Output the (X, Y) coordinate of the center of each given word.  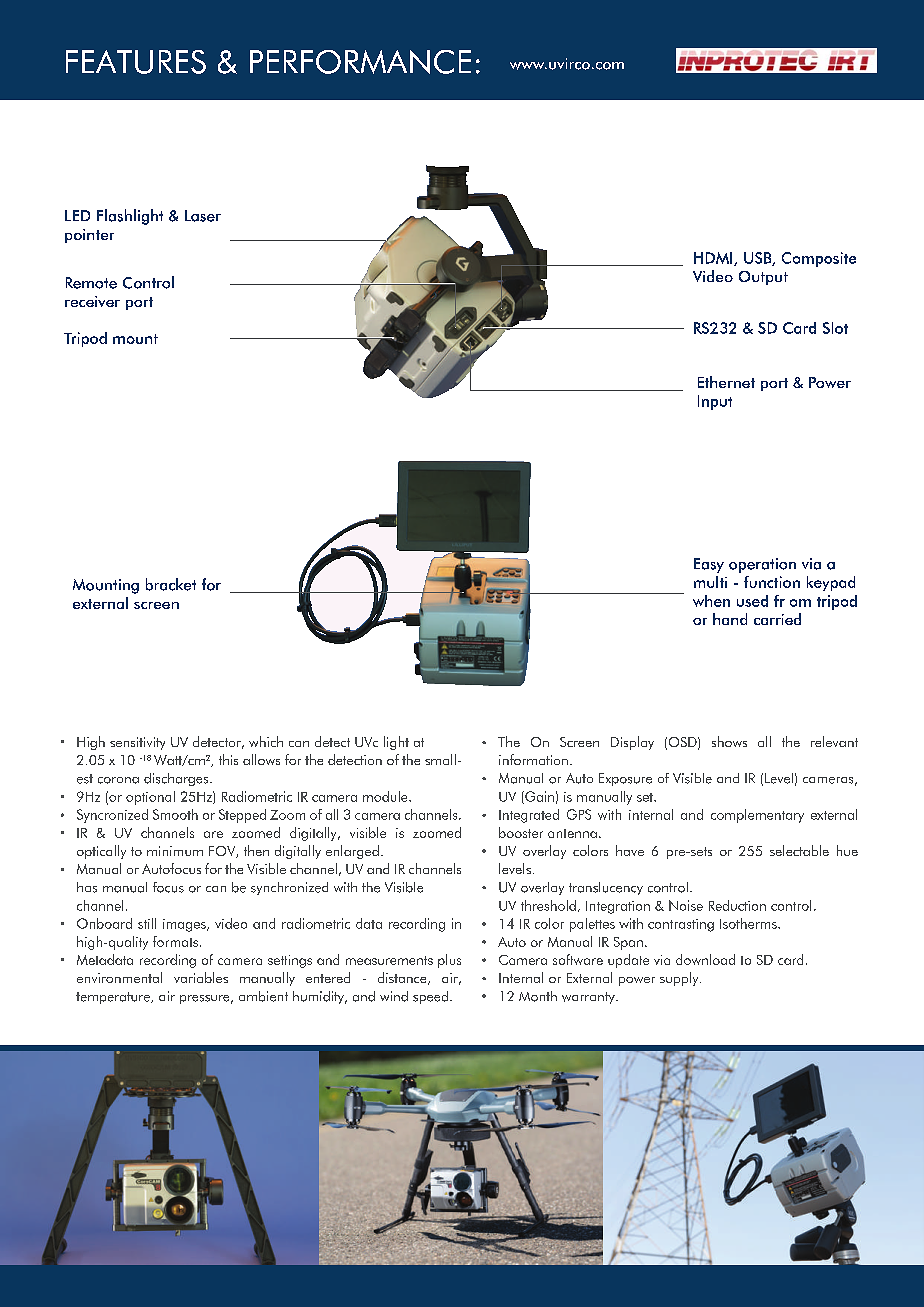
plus (449, 961)
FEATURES (136, 62)
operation (762, 565)
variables (201, 977)
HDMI (714, 259)
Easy (709, 565)
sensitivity (137, 743)
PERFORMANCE (360, 62)
